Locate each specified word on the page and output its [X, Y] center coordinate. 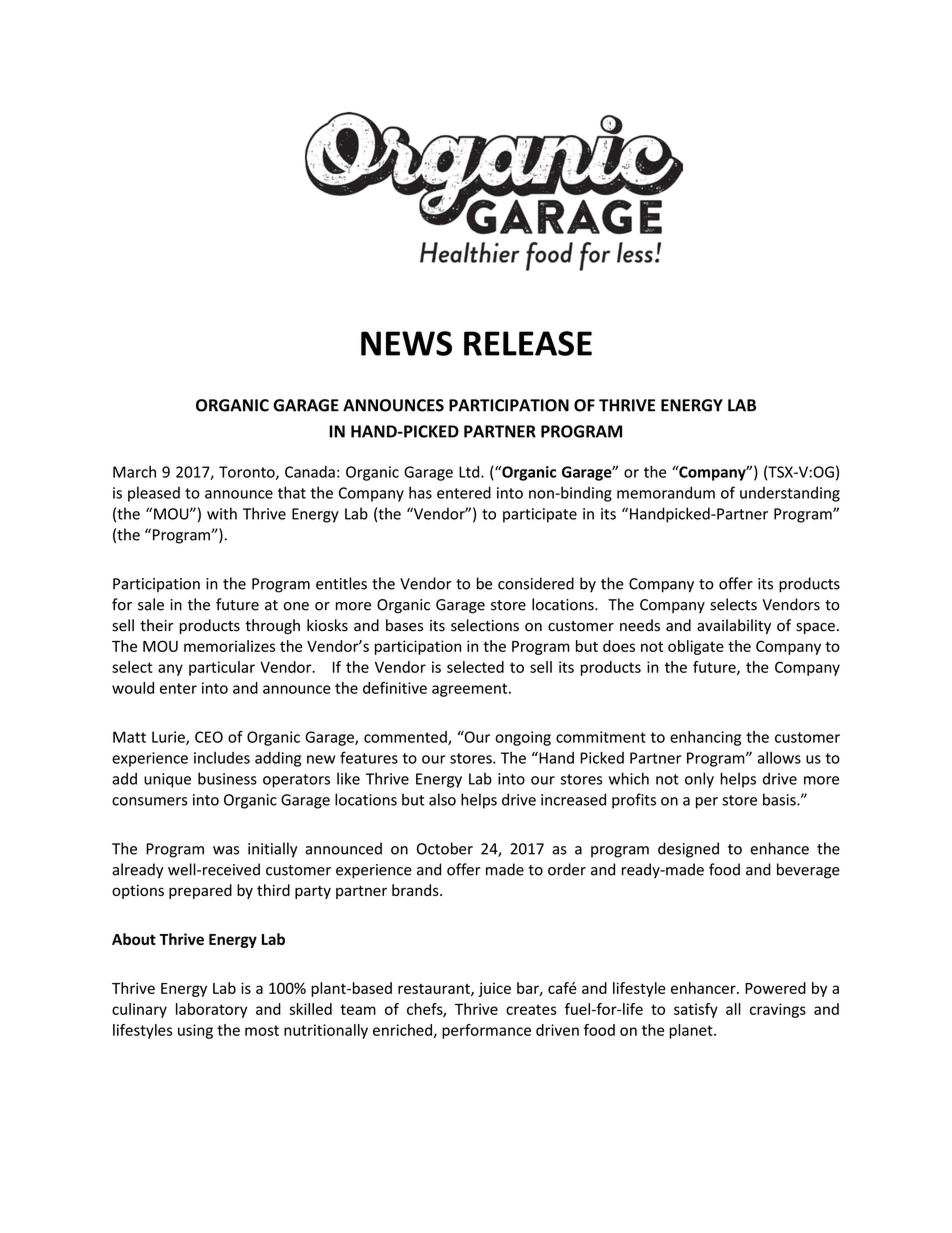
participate [540, 515]
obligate [696, 647]
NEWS [406, 343]
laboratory [211, 1010]
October [445, 848]
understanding [790, 494]
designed [688, 850]
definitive [395, 688]
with [222, 513]
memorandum [666, 492]
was [226, 850]
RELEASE [528, 343]
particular [222, 668]
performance [486, 1031]
